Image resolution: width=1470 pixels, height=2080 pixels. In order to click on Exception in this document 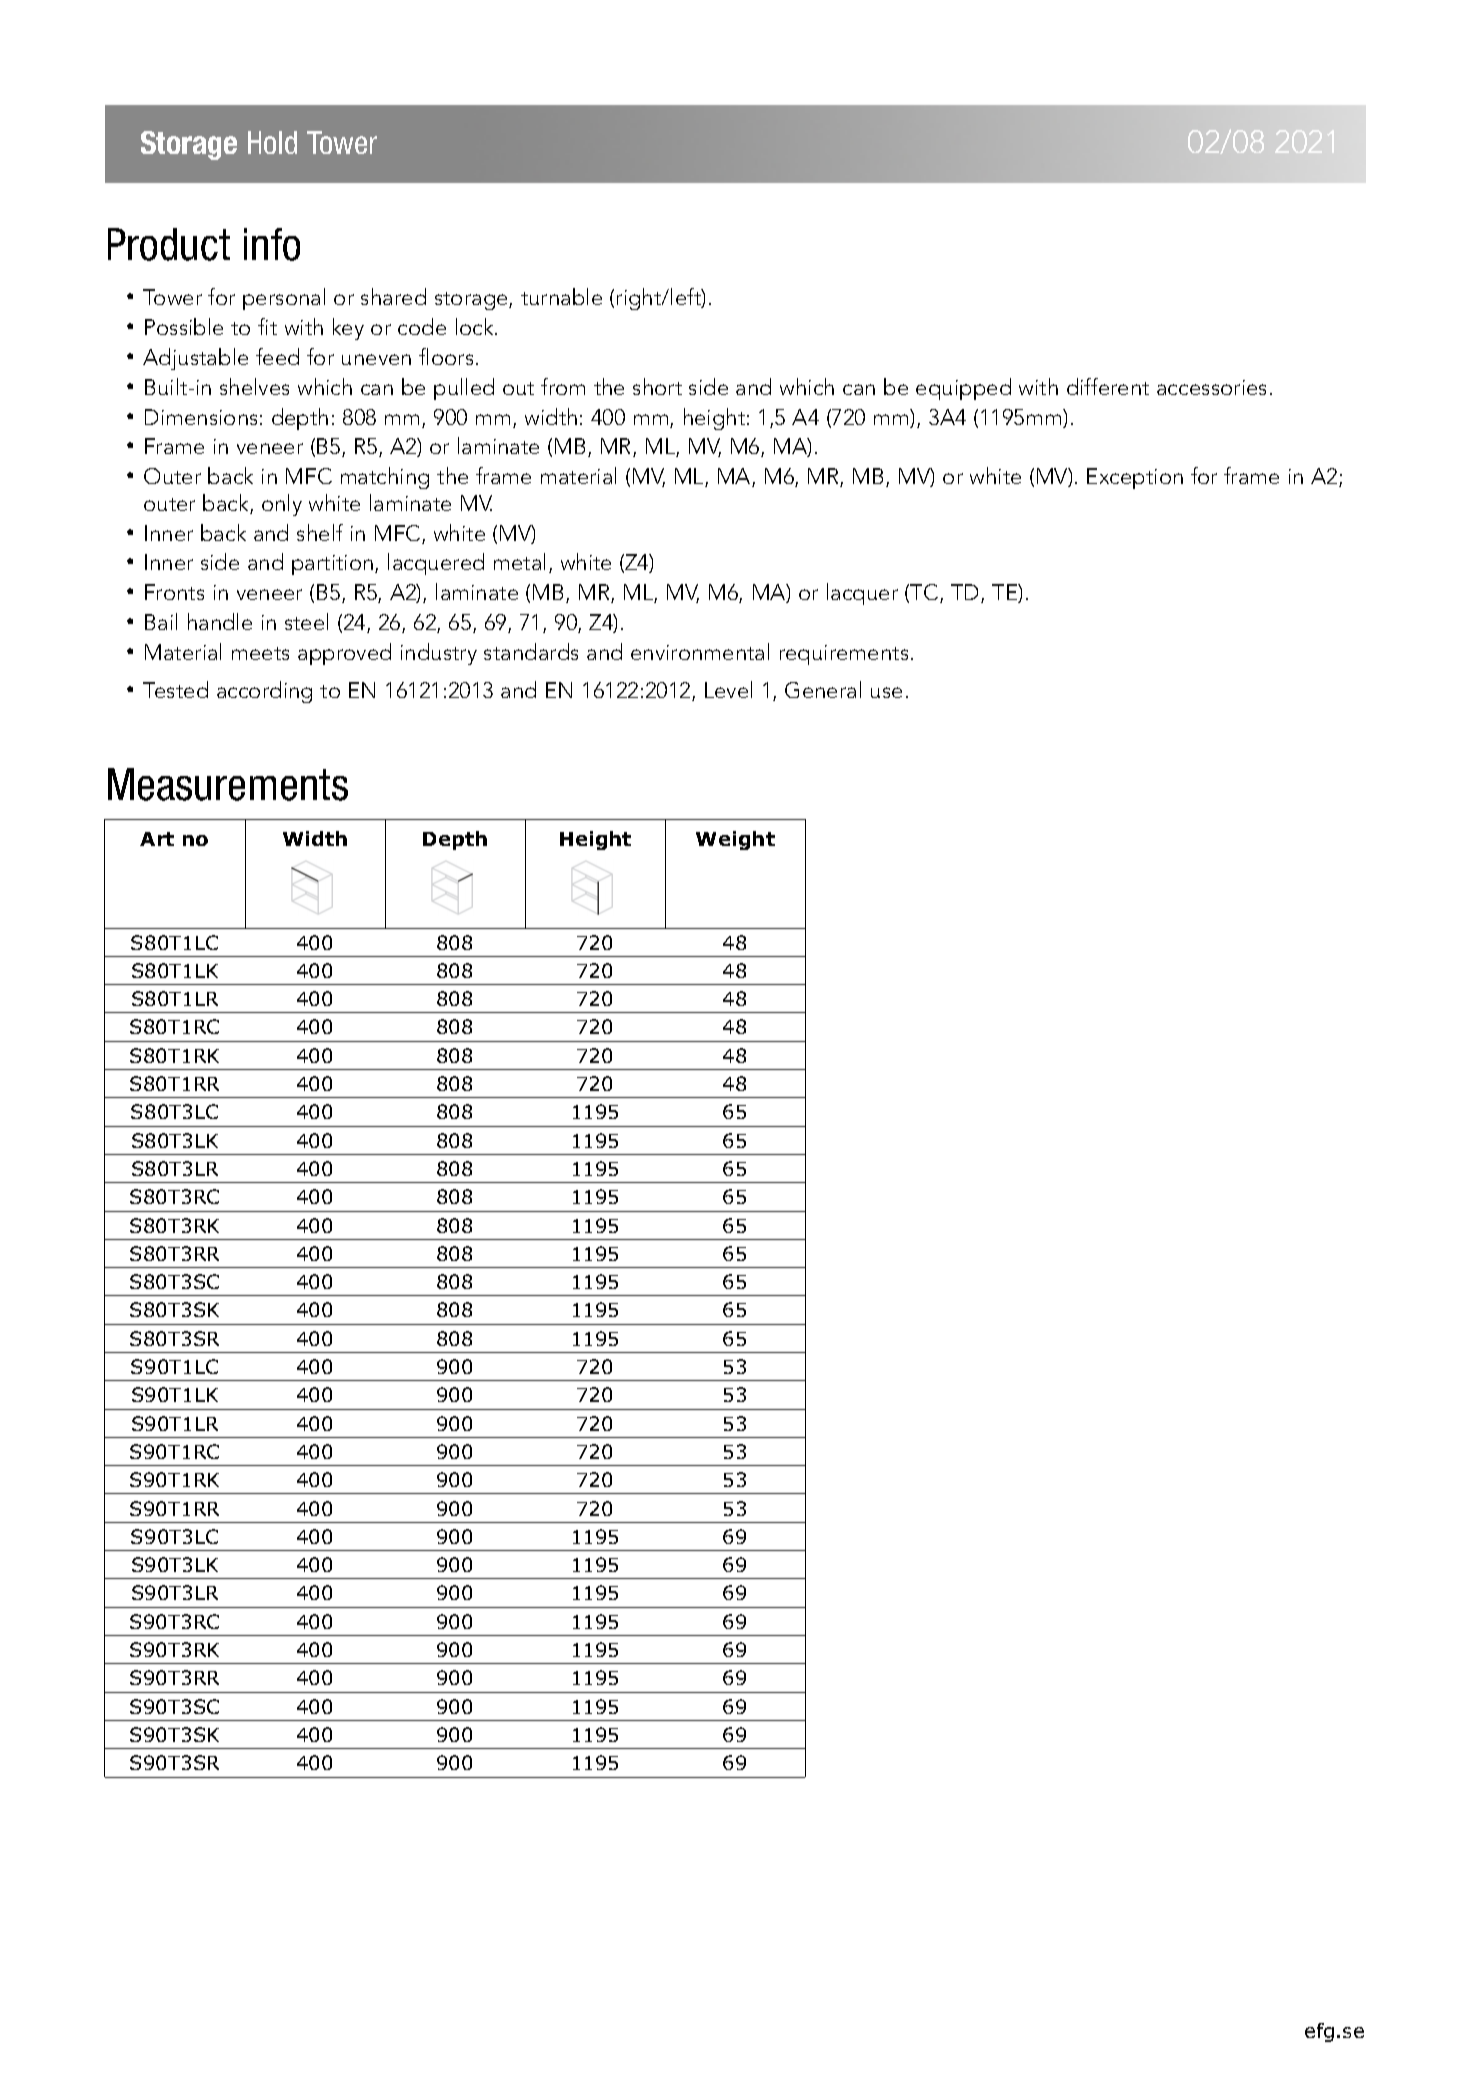, I will do `click(1135, 478)`.
